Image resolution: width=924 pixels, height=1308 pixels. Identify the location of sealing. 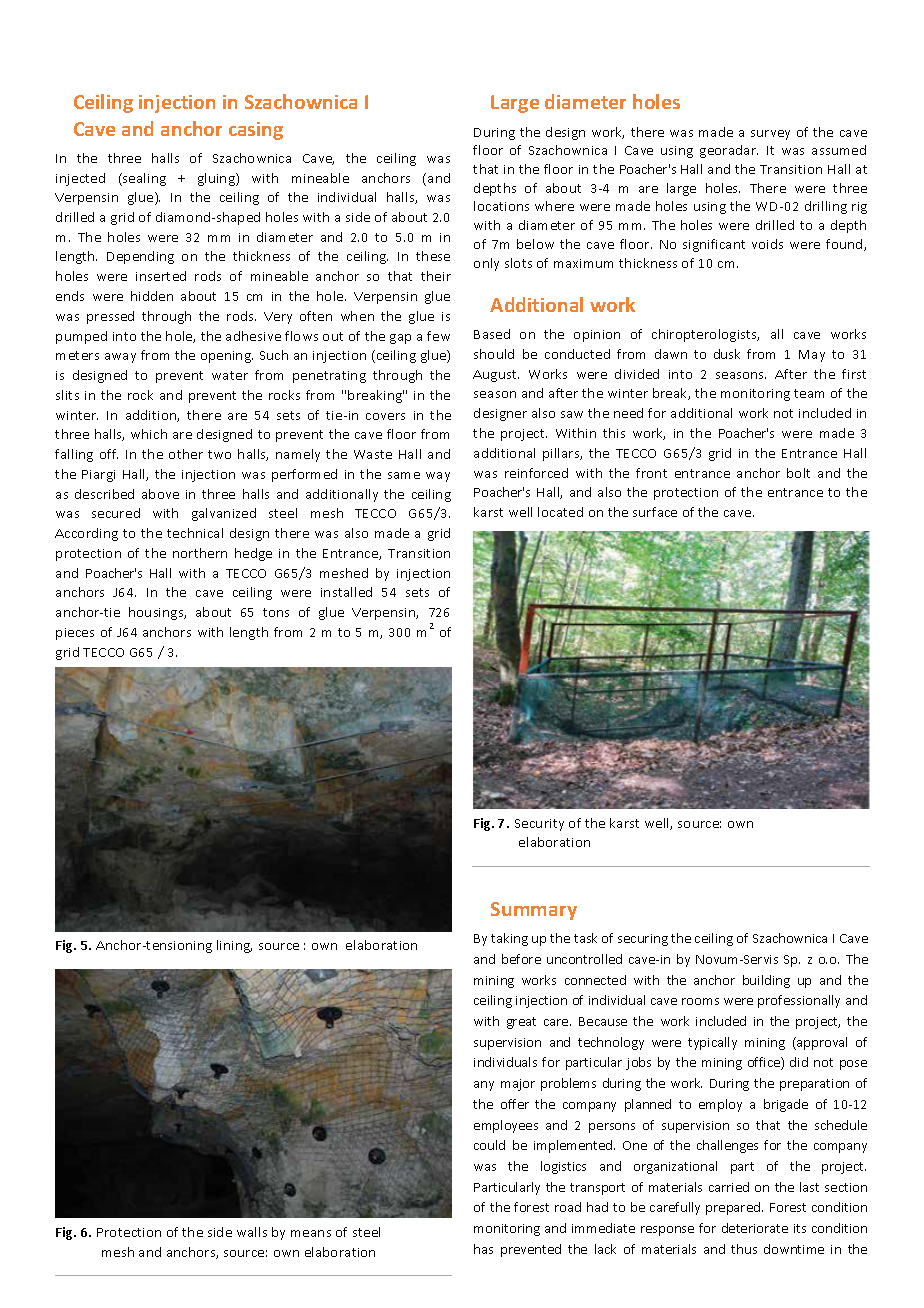
(143, 179).
